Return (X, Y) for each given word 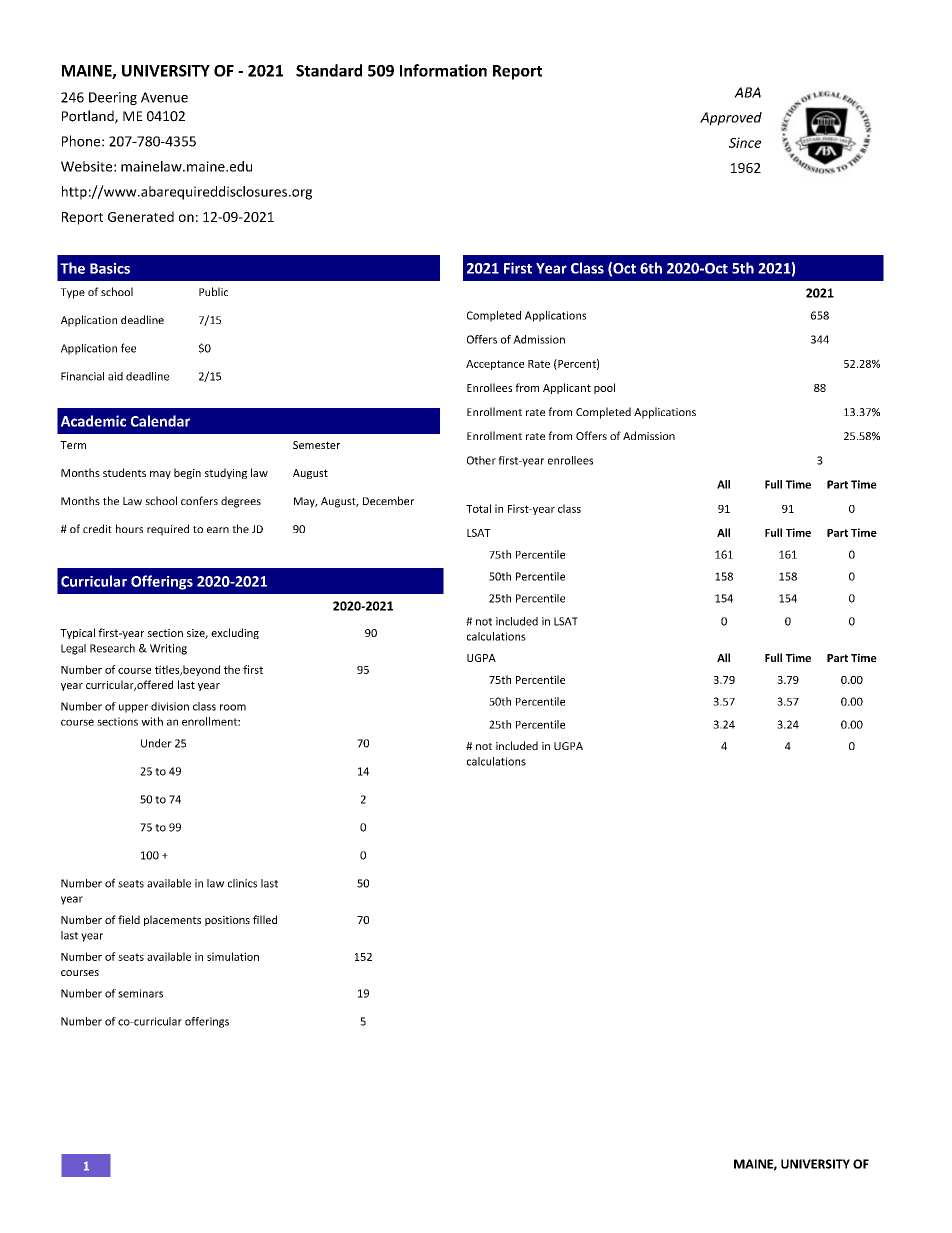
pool (604, 388)
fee (128, 348)
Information (443, 70)
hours (129, 528)
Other (481, 460)
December (388, 500)
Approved (731, 119)
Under (156, 743)
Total (478, 508)
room (233, 707)
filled (265, 919)
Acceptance (495, 365)
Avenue (164, 97)
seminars (140, 993)
